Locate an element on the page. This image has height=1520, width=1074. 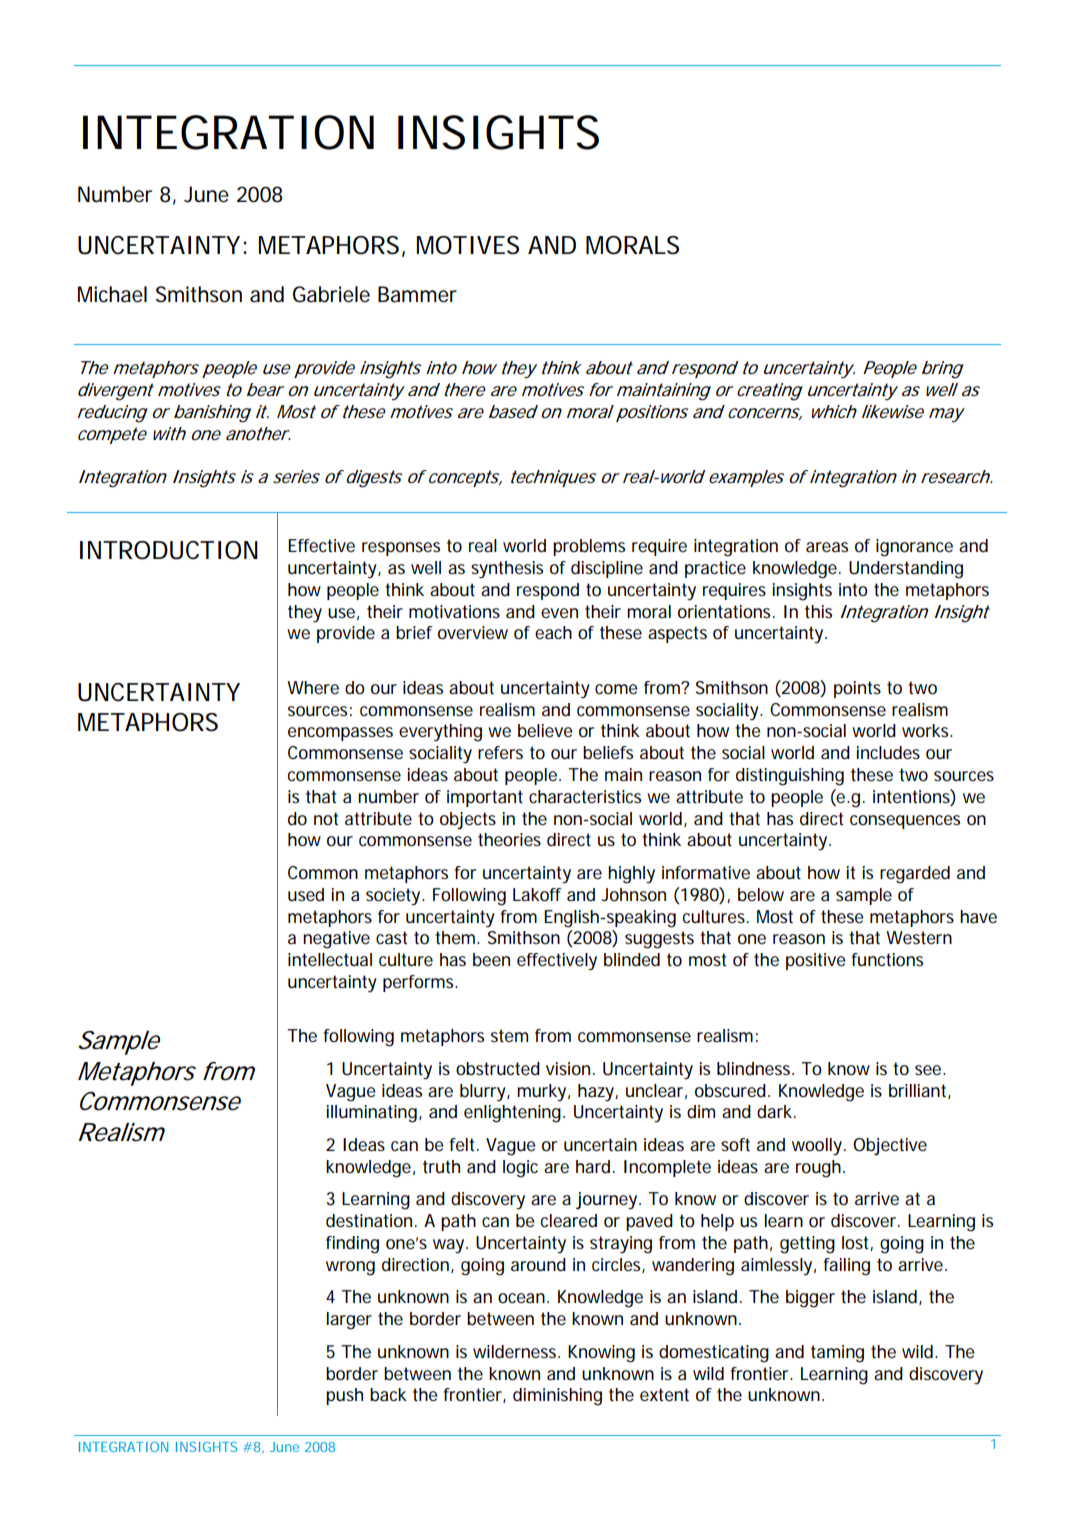
Understanding is located at coordinates (906, 570).
